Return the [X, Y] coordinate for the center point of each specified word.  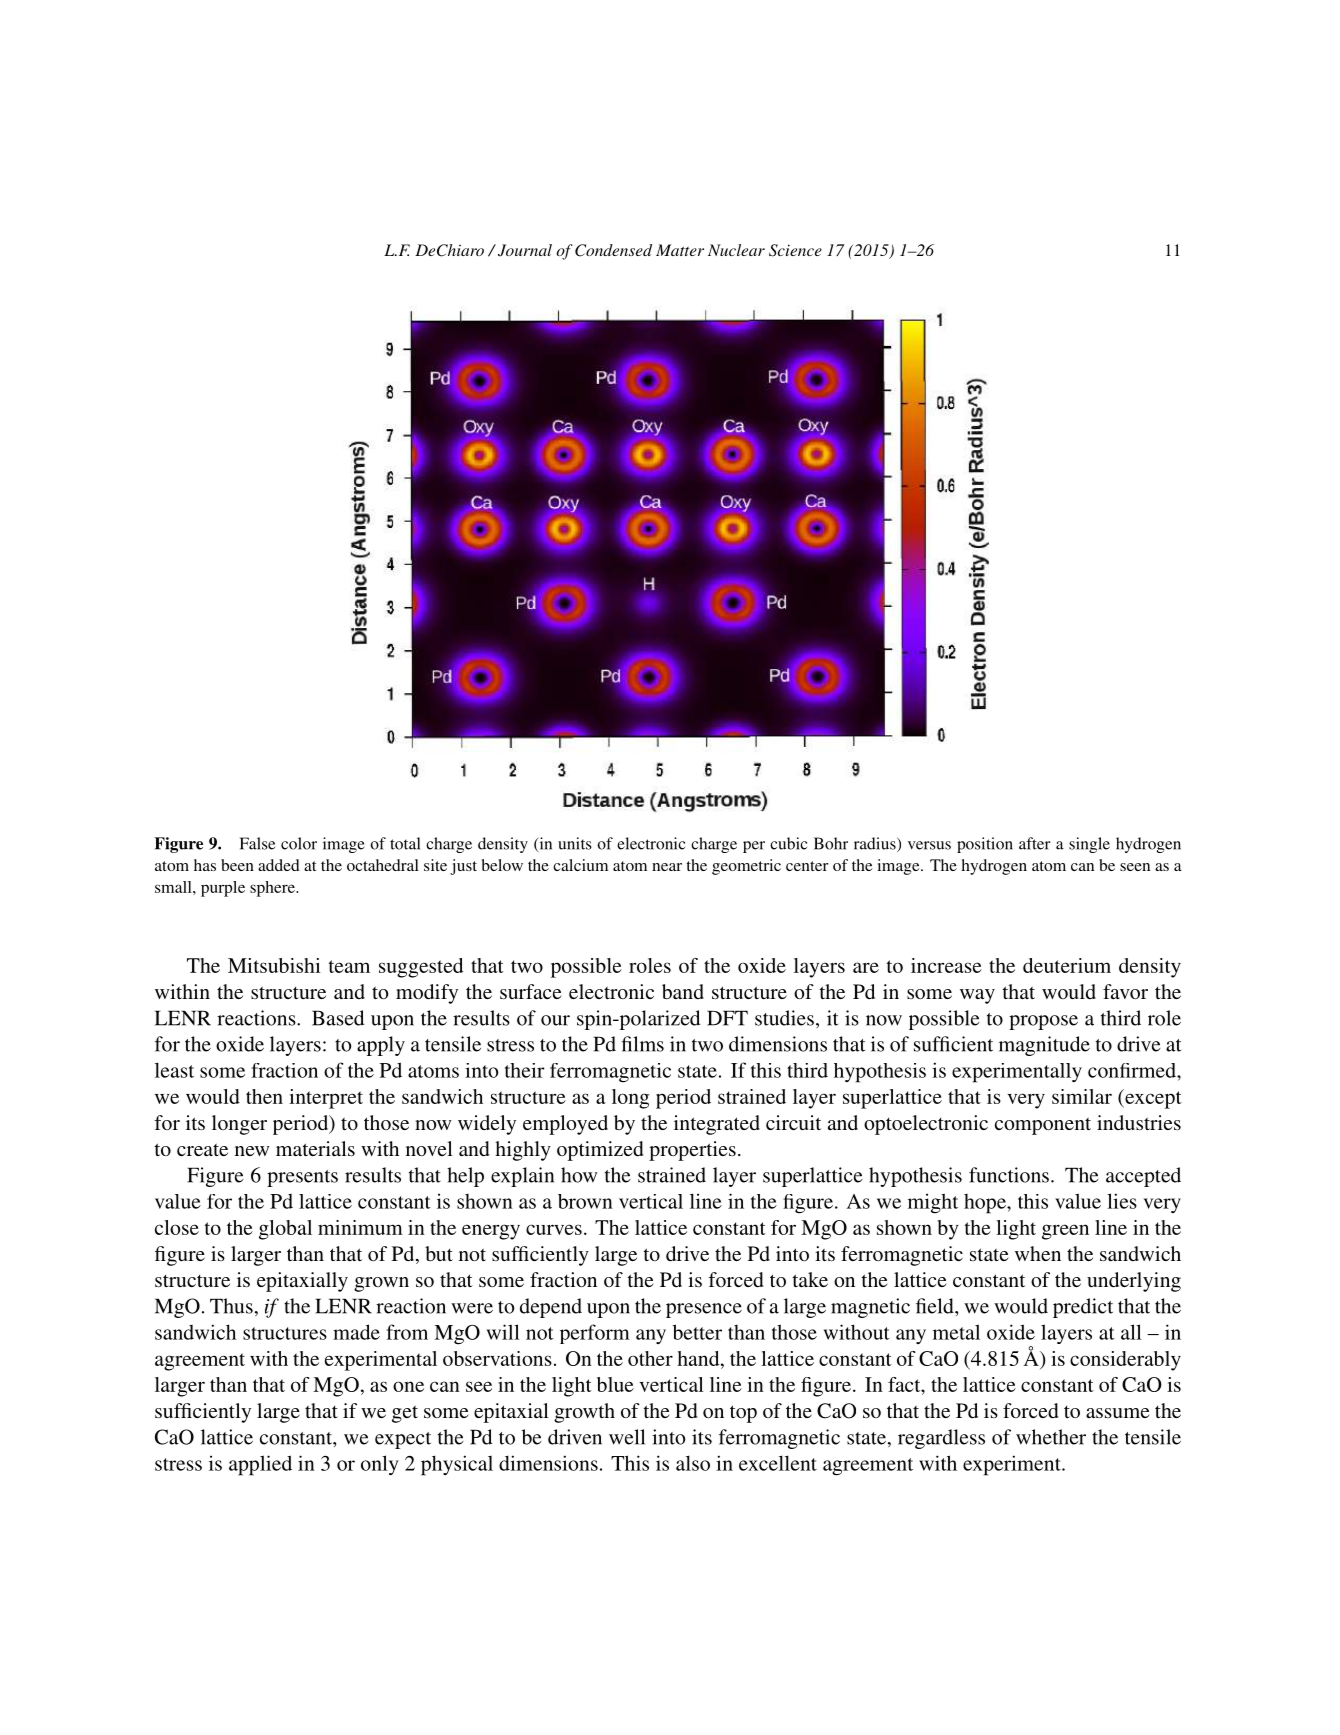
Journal [525, 250]
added [279, 865]
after [1035, 843]
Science [795, 250]
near [667, 867]
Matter [680, 250]
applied [260, 1465]
